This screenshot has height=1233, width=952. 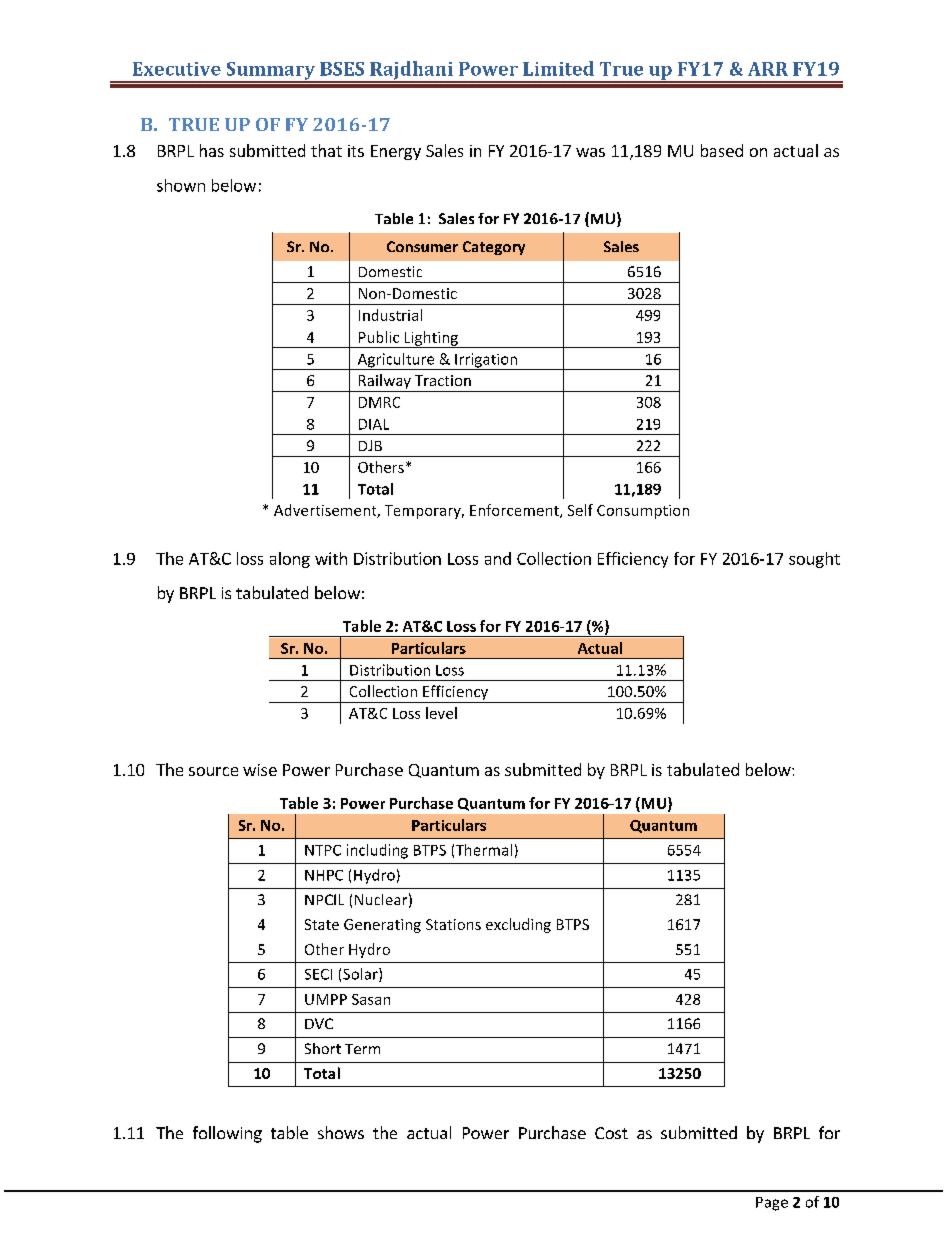 I want to click on and, so click(x=498, y=558).
